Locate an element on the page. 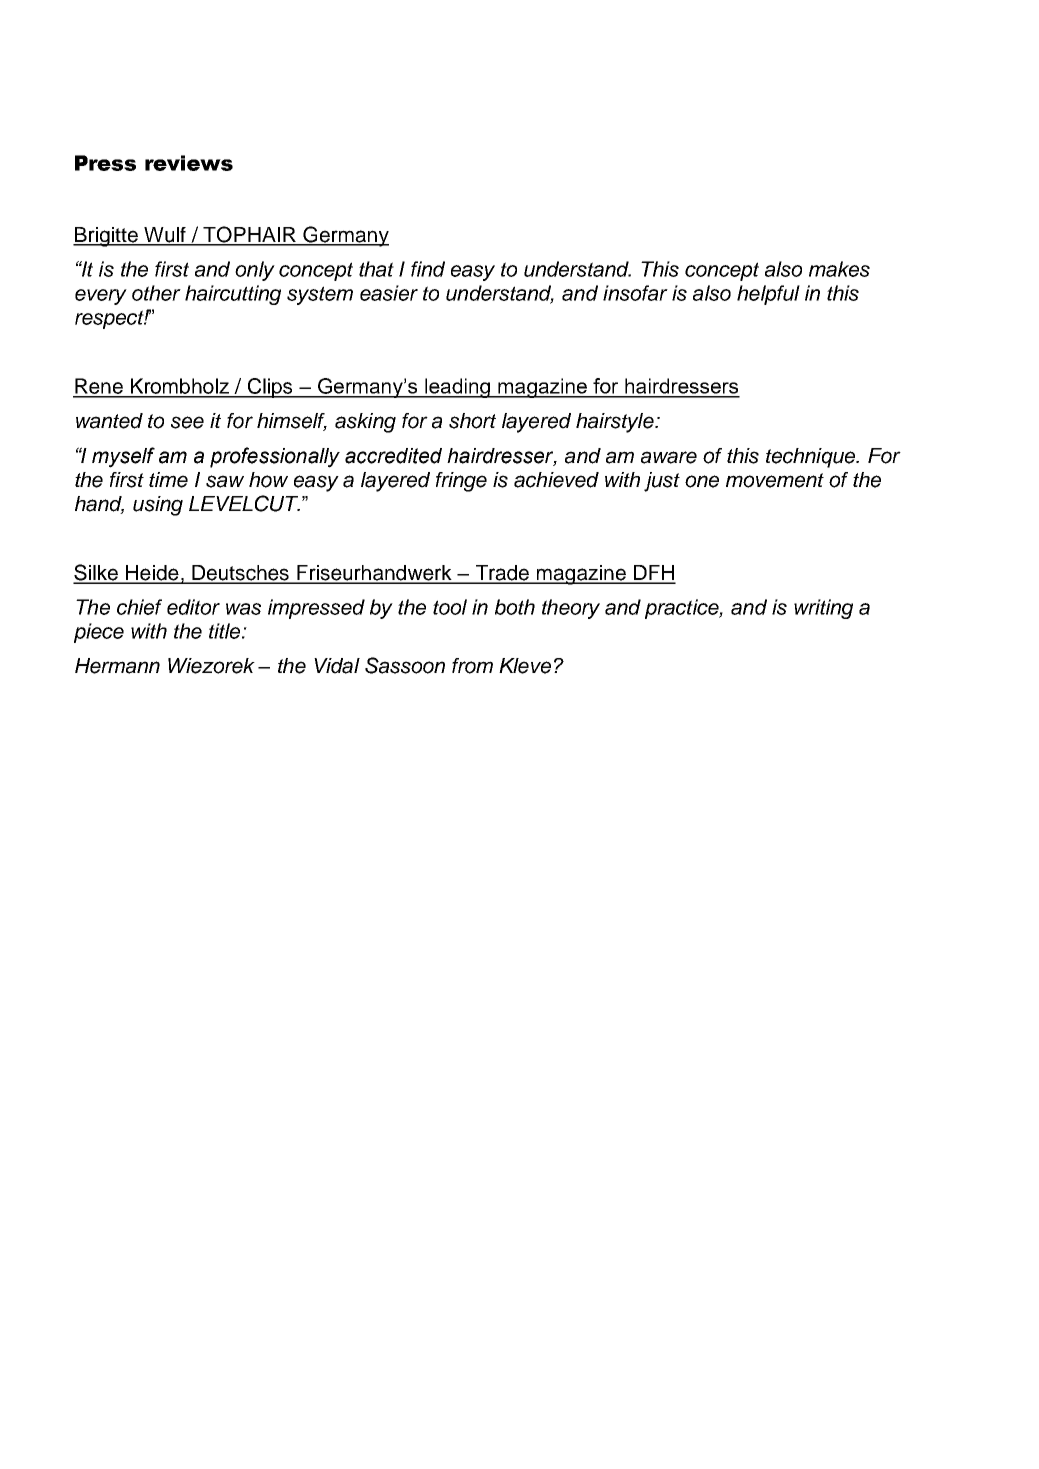 This image has height=1469, width=1039. hairstyle is located at coordinates (616, 423).
